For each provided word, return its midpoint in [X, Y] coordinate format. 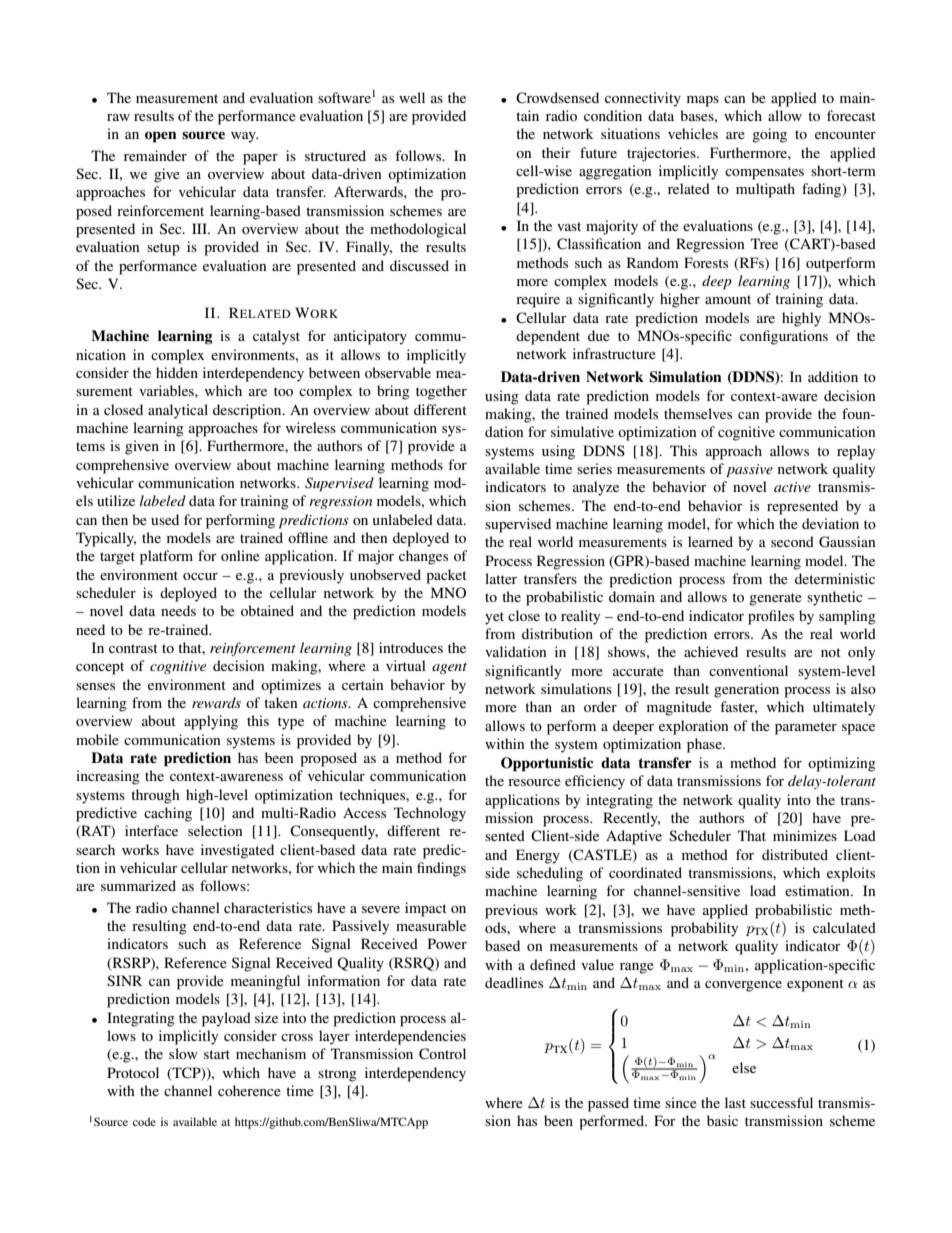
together [441, 392]
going [769, 135]
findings [441, 869]
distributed [795, 854]
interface [151, 830]
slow [183, 1053]
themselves [698, 413]
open [161, 137]
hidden [177, 372]
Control [442, 1054]
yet [494, 618]
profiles [771, 617]
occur [200, 576]
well [412, 97]
